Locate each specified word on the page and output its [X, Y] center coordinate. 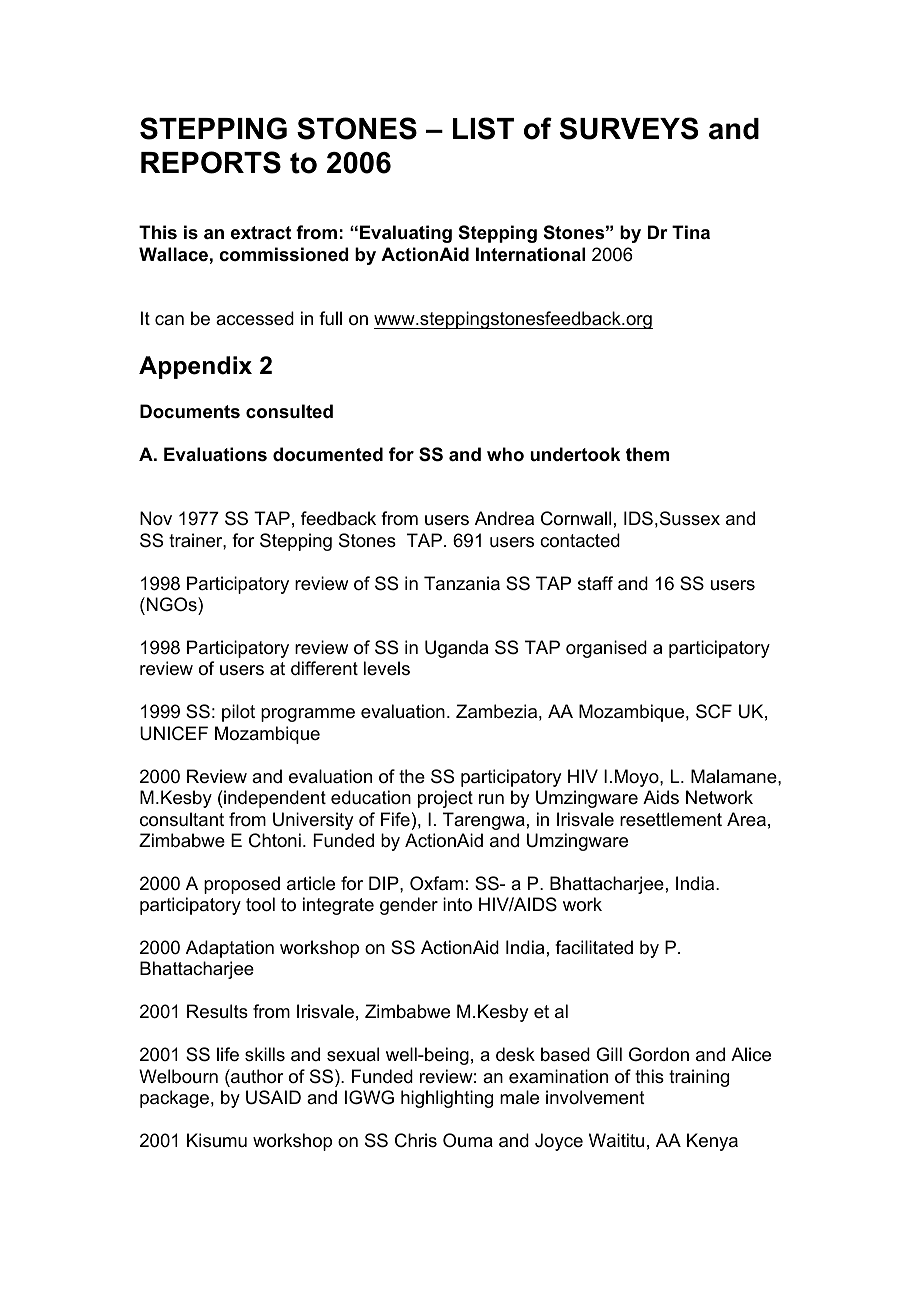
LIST [483, 128]
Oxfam [436, 883]
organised [606, 649]
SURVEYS [629, 128]
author [256, 1076]
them [647, 454]
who [505, 454]
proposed [242, 885]
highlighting [447, 1099]
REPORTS [211, 162]
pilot [238, 713]
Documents [190, 411]
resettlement [671, 819]
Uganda [456, 649]
